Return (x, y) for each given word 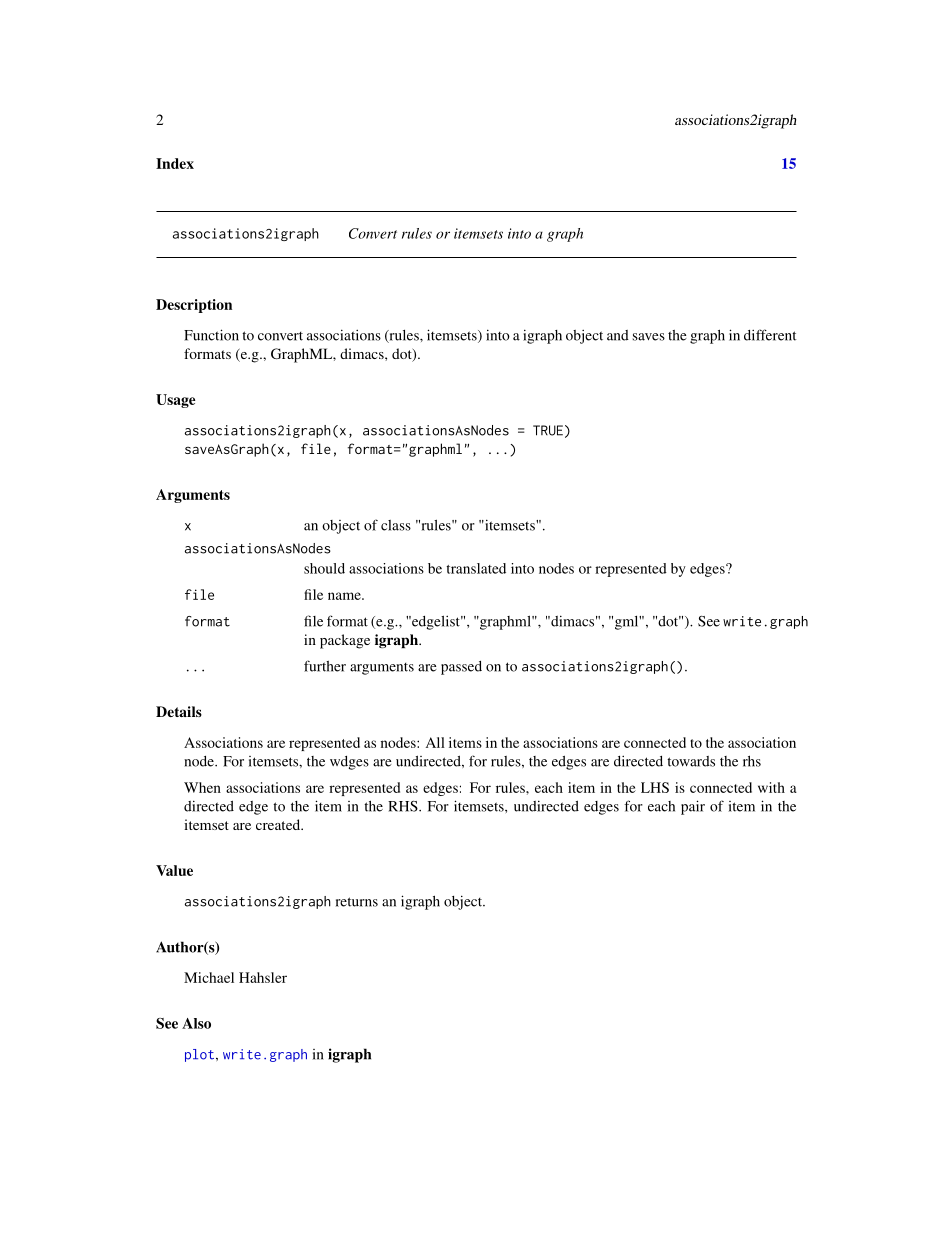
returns (357, 902)
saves (649, 337)
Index (175, 163)
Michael (209, 977)
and (618, 335)
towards (691, 761)
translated (476, 568)
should (324, 568)
